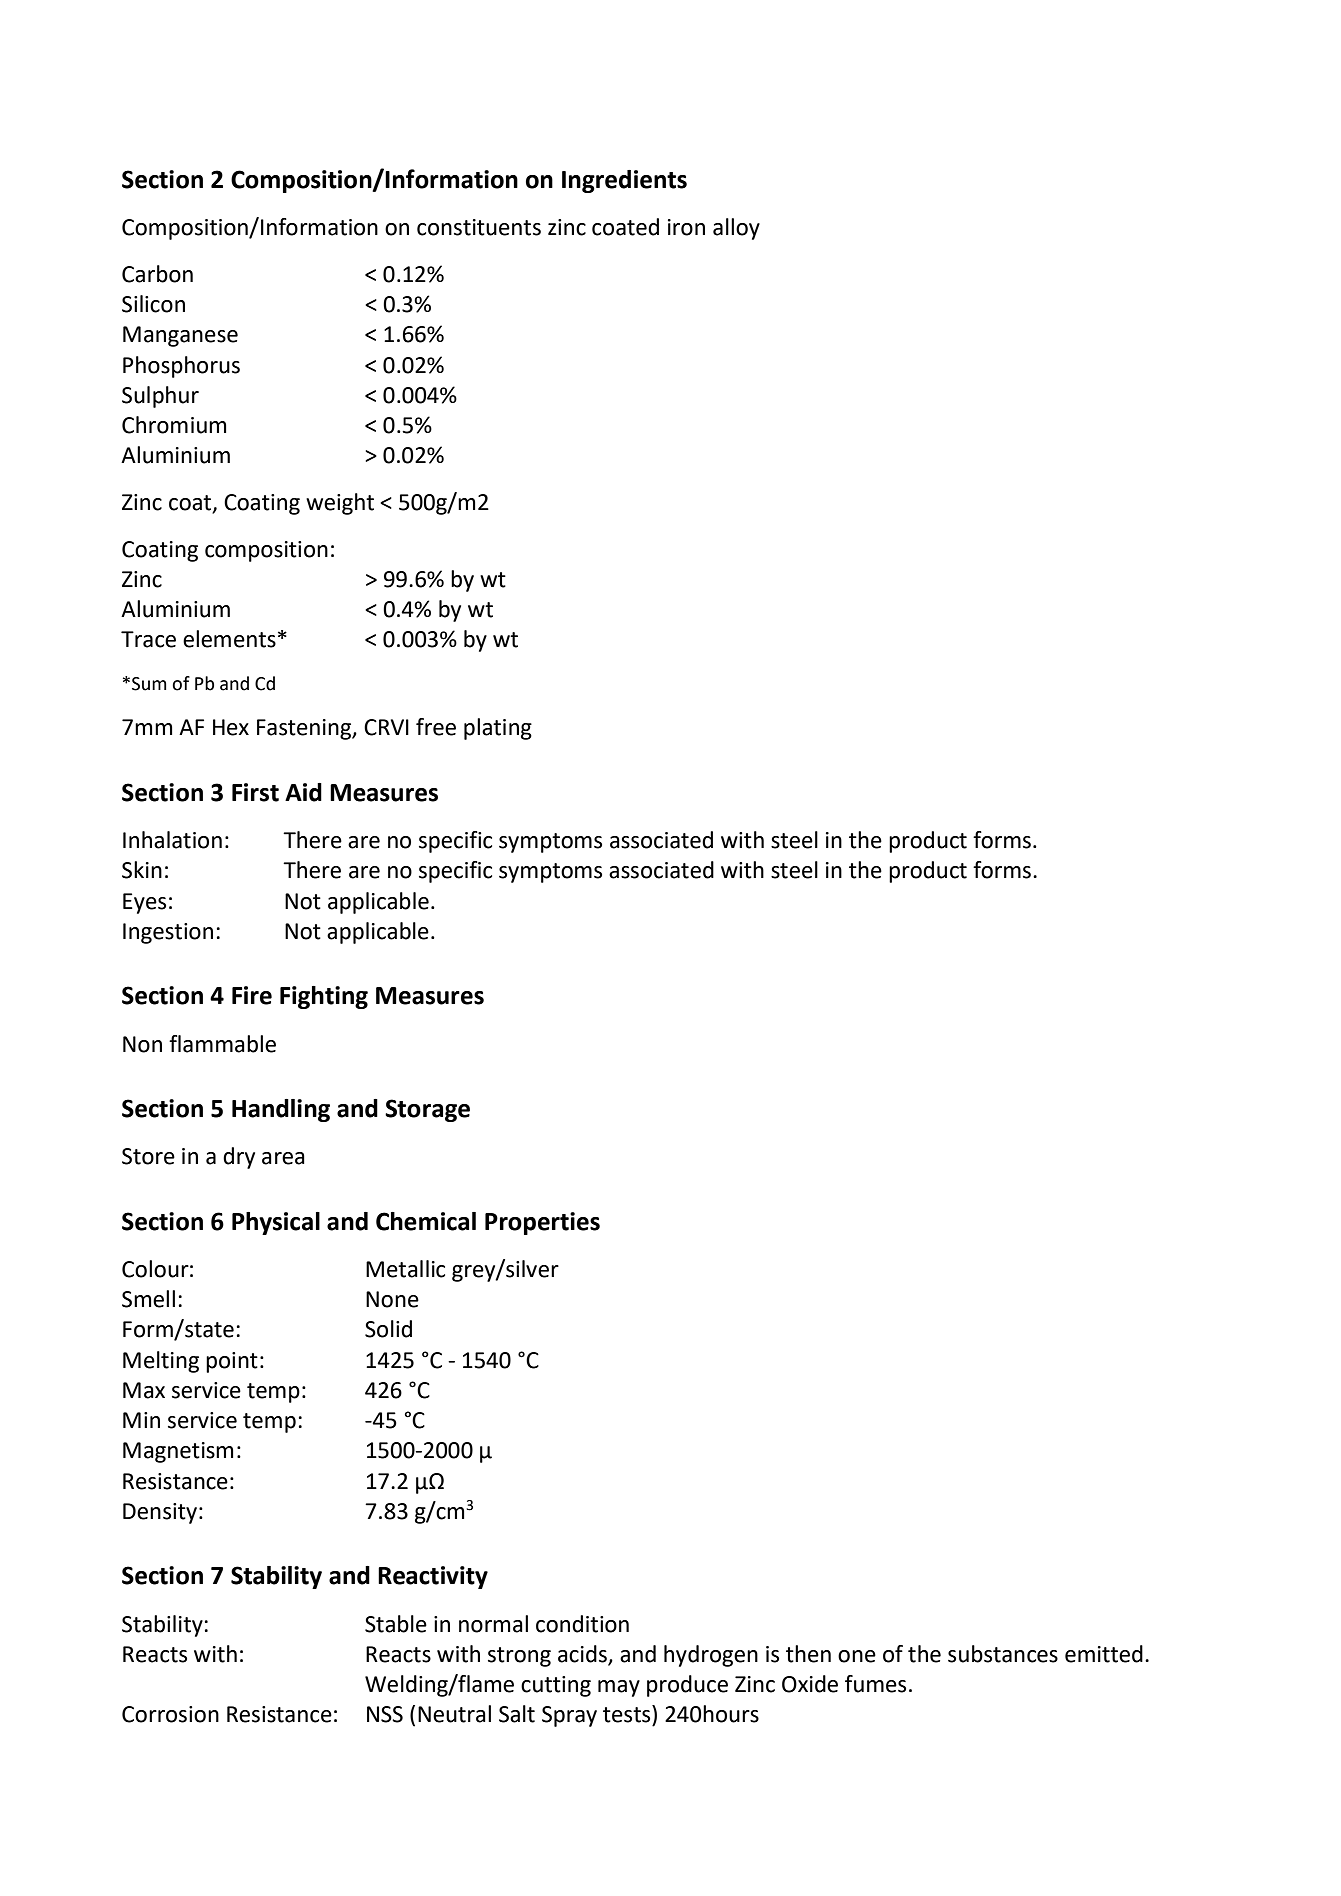  Describe the element at coordinates (736, 229) in the page. I see `alloy` at that location.
